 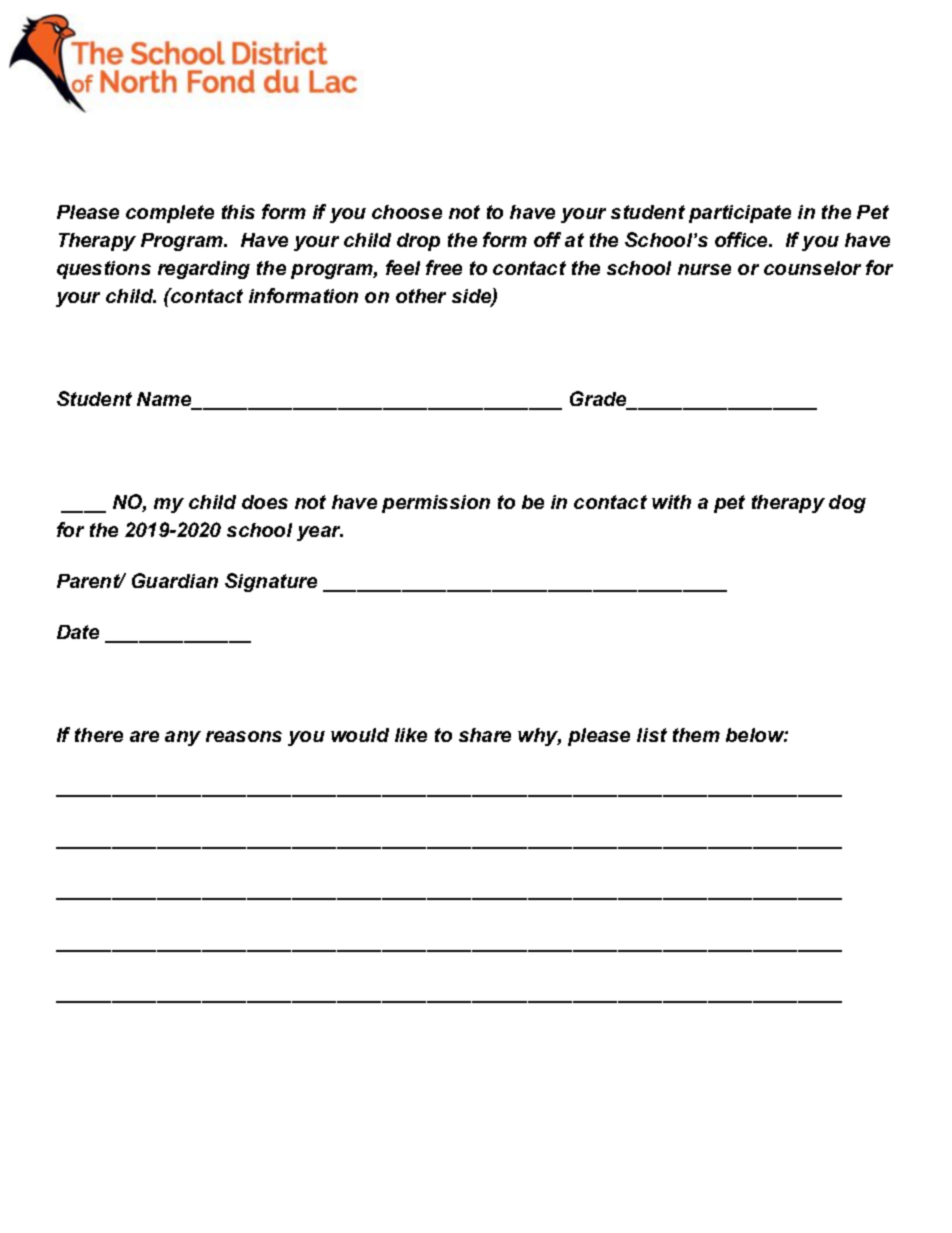 What do you see at coordinates (265, 502) in the image?
I see `does` at bounding box center [265, 502].
